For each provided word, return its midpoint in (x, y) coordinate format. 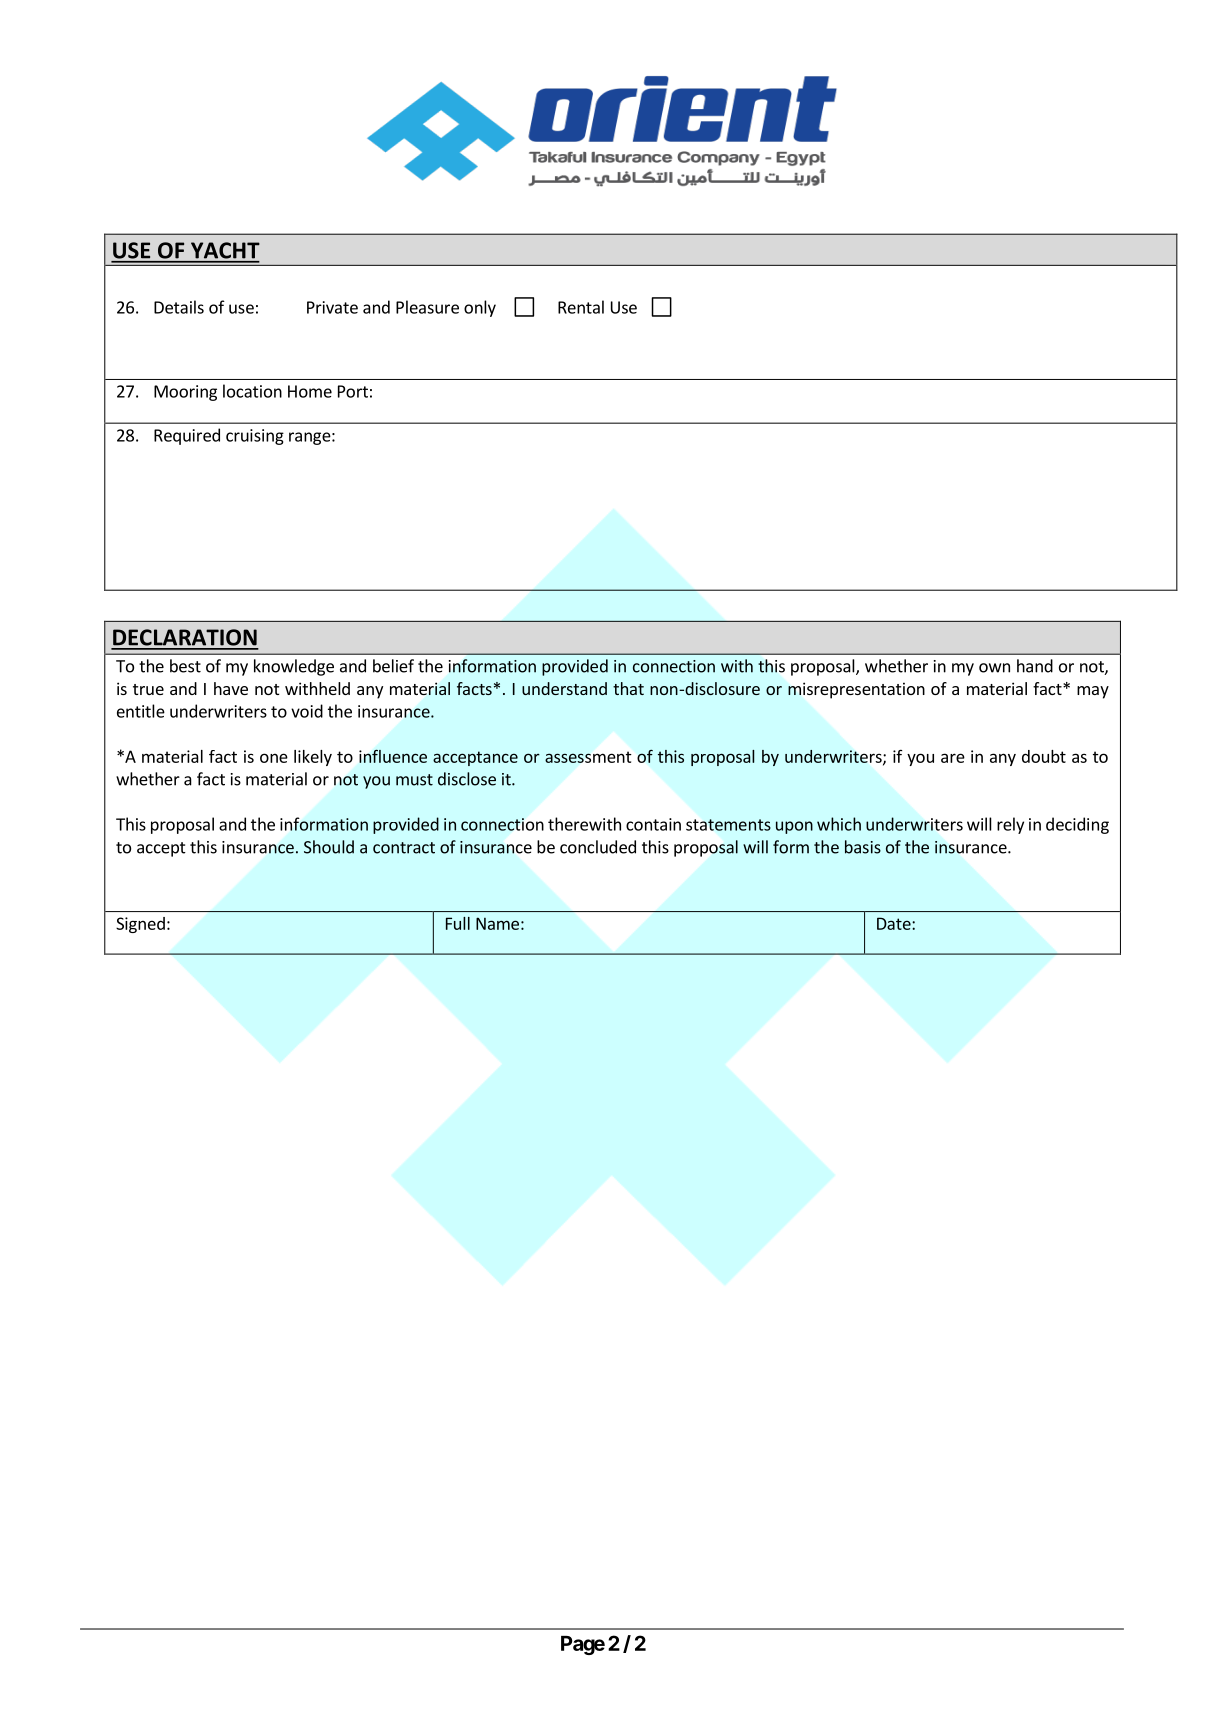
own (994, 668)
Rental (581, 307)
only (480, 308)
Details (179, 307)
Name (497, 923)
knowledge (294, 667)
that (628, 688)
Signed (140, 925)
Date (895, 923)
